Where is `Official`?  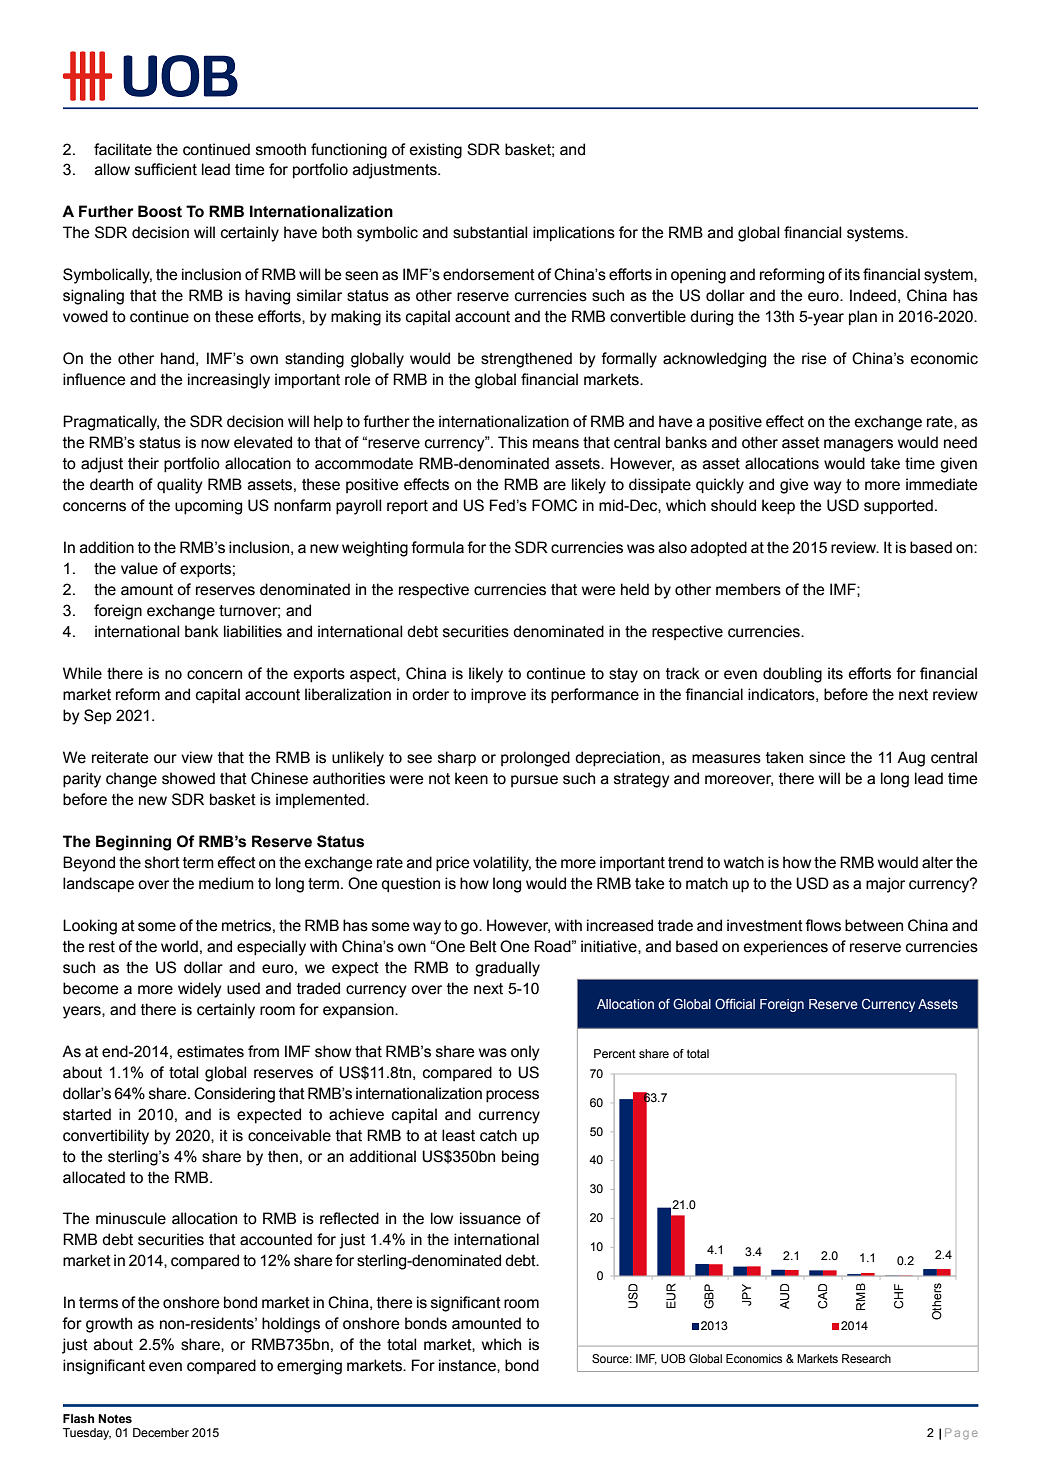
Official is located at coordinates (735, 1003).
